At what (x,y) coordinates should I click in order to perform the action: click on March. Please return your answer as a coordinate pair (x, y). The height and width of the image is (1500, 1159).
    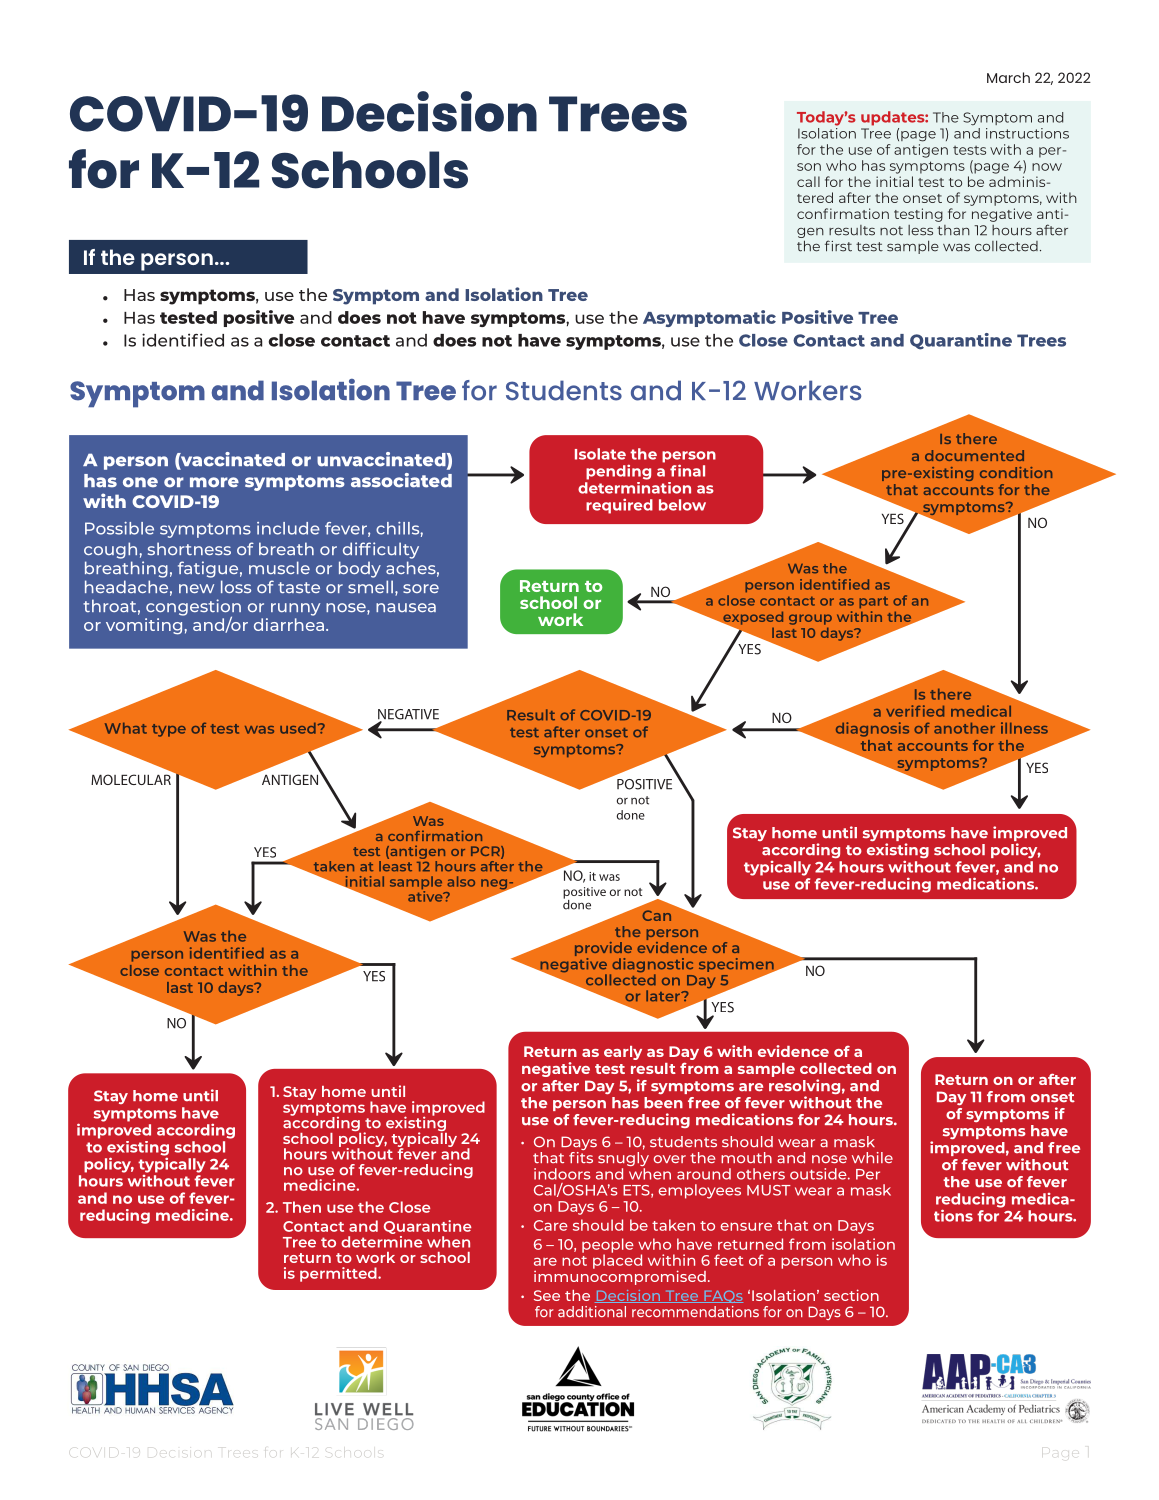
    Looking at the image, I should click on (1008, 77).
